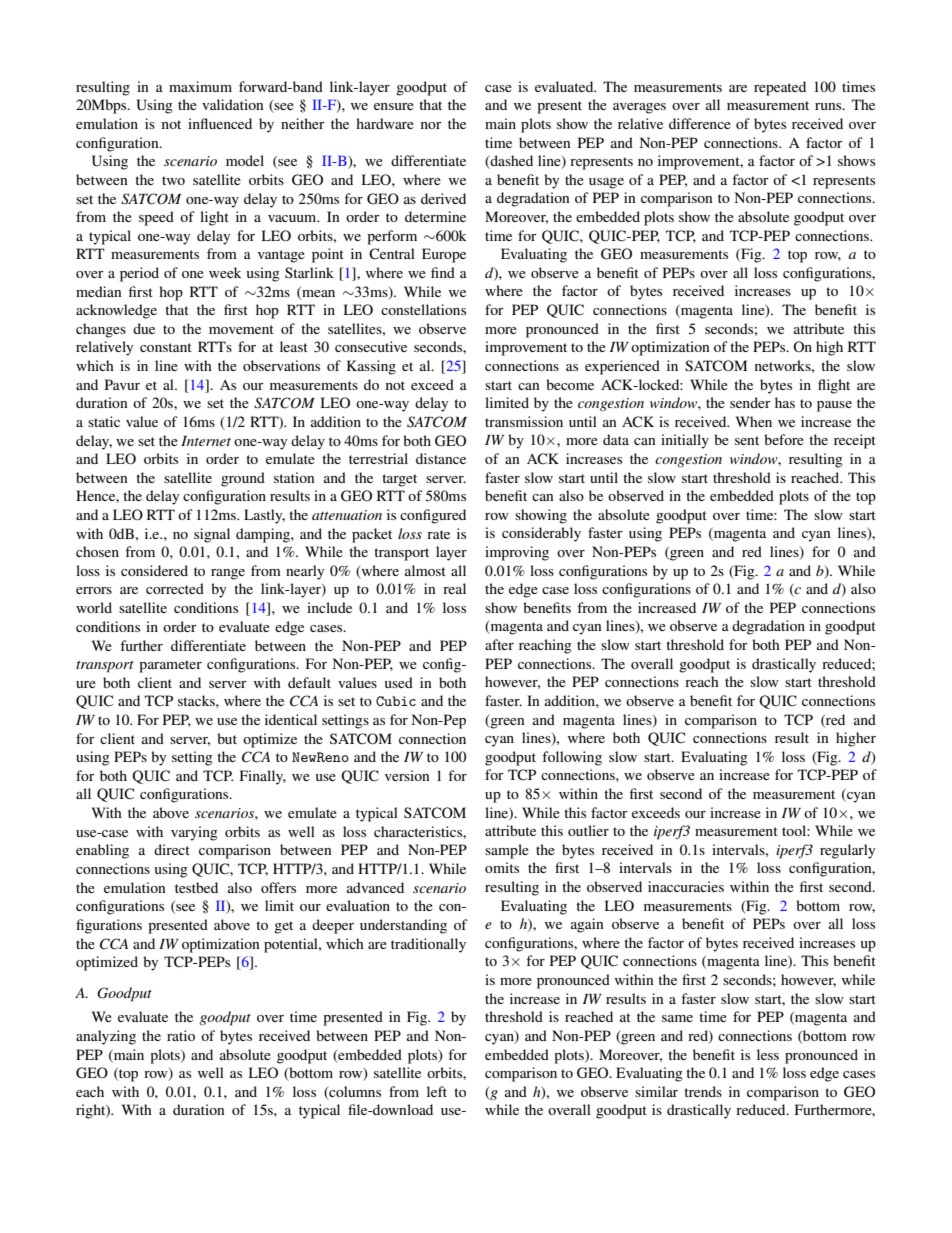 The image size is (952, 1233). What do you see at coordinates (220, 123) in the screenshot?
I see `influenced` at bounding box center [220, 123].
